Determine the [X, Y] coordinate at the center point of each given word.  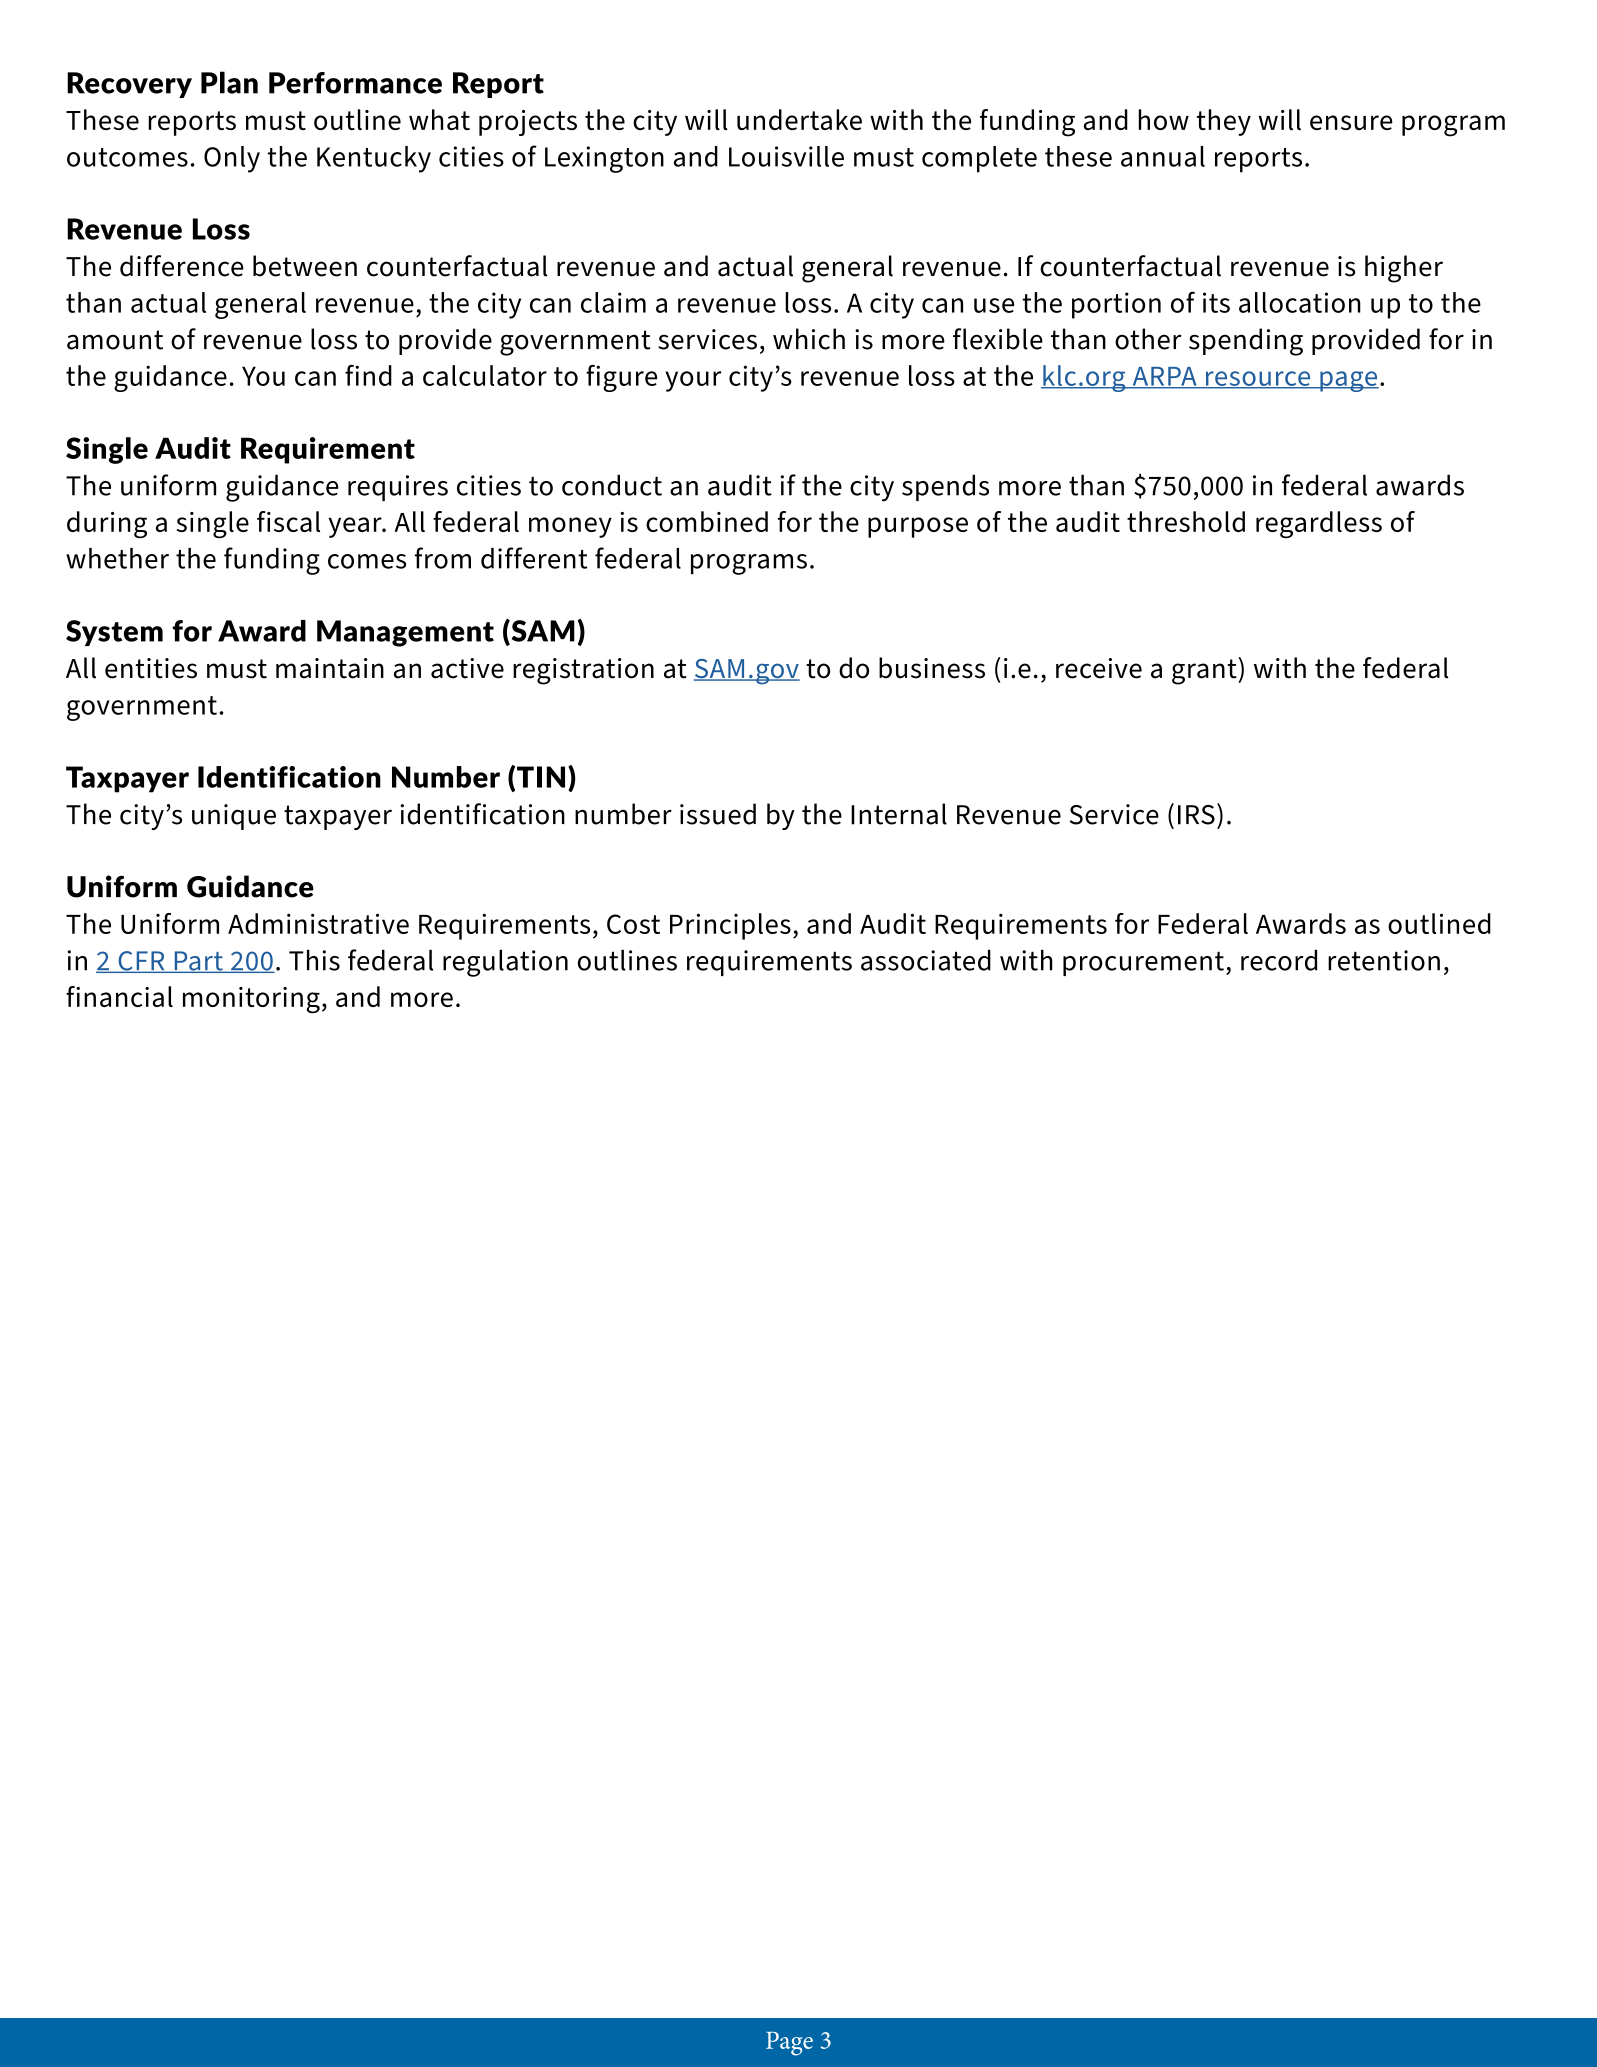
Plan [229, 82]
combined [707, 521]
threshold [1186, 521]
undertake [799, 119]
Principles [730, 926]
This [314, 960]
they [1224, 122]
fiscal [288, 521]
